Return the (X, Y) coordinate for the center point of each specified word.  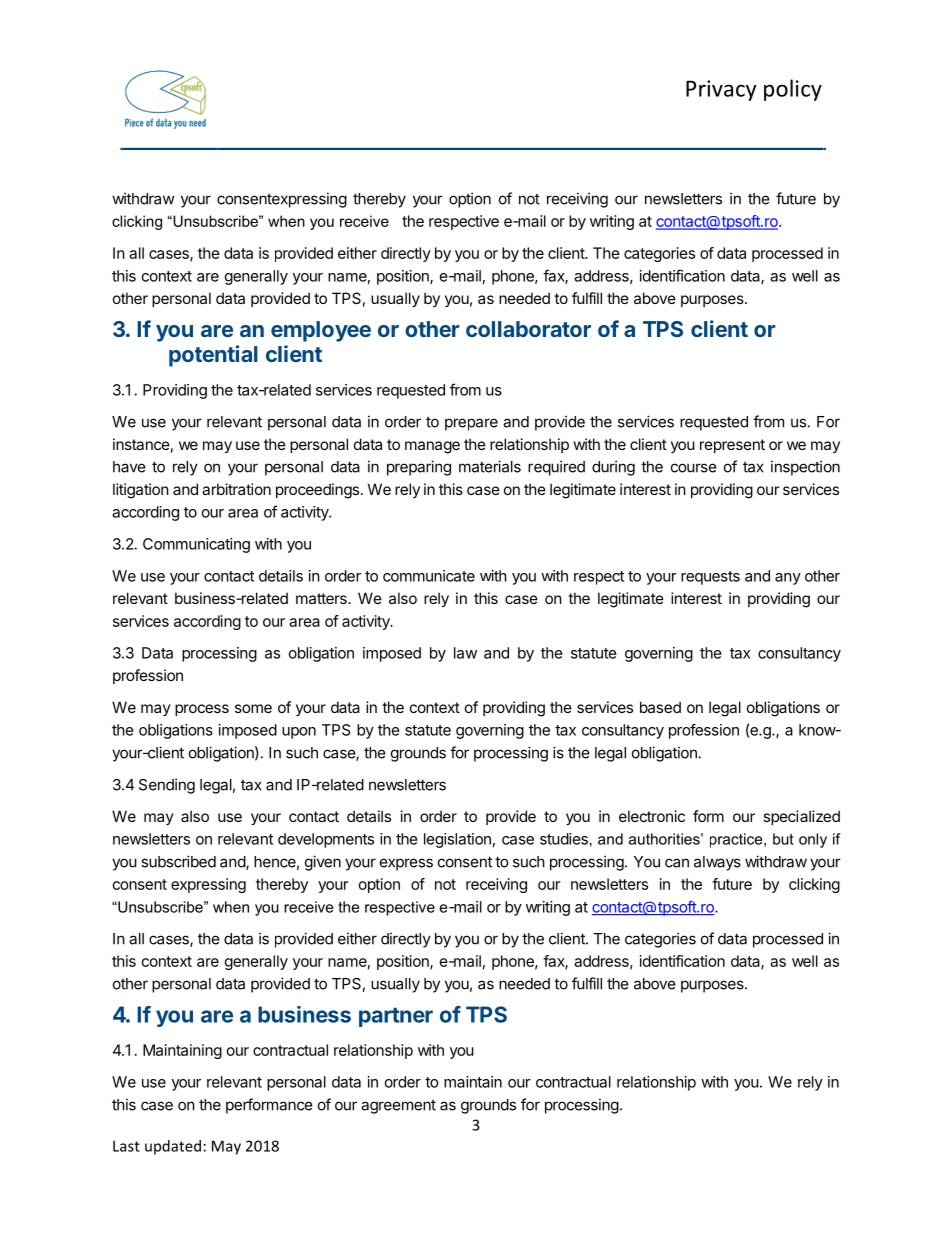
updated (173, 1147)
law (465, 653)
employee (321, 331)
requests (710, 578)
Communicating (196, 545)
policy (793, 90)
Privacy (721, 90)
